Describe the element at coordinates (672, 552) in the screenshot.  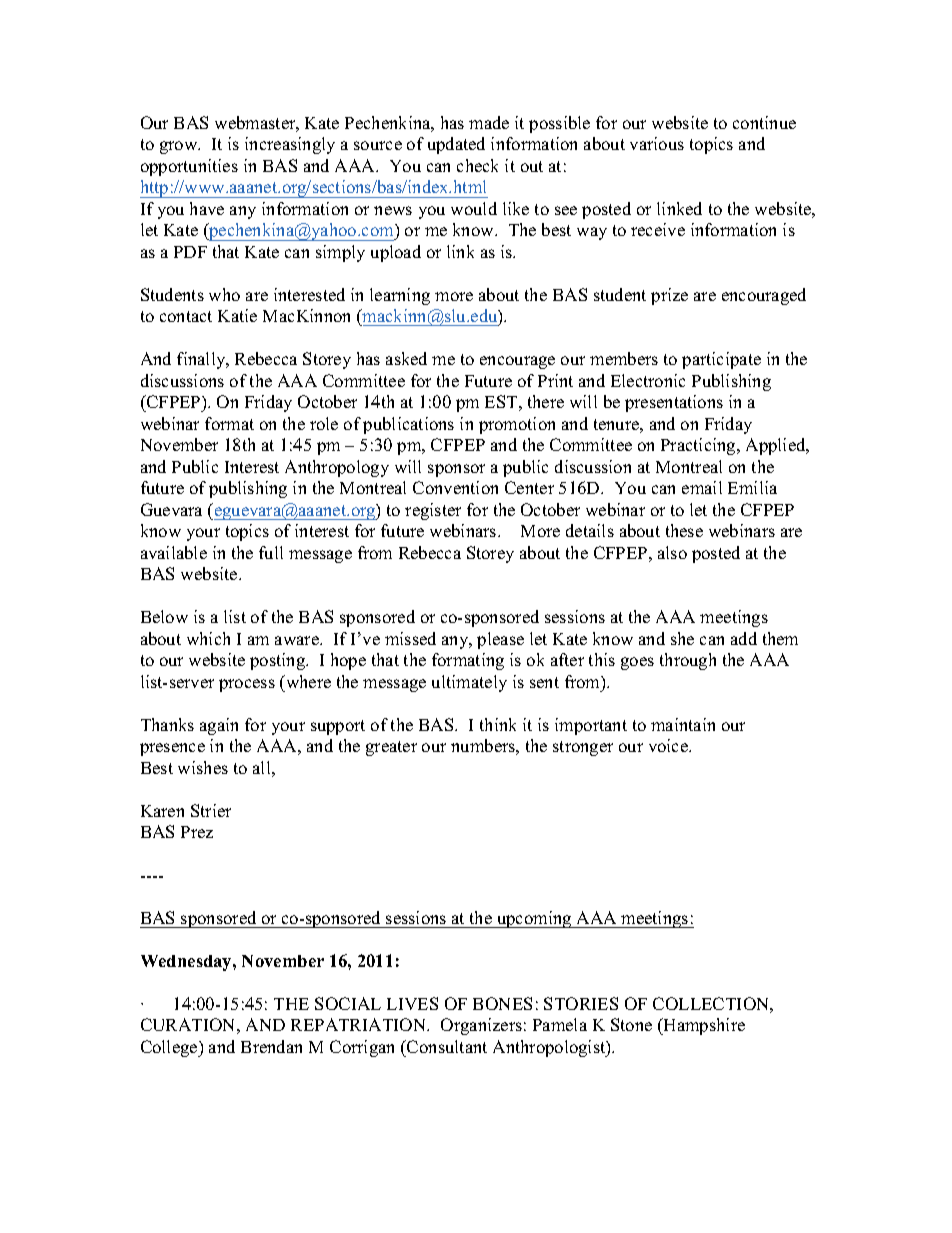
I see `also` at that location.
